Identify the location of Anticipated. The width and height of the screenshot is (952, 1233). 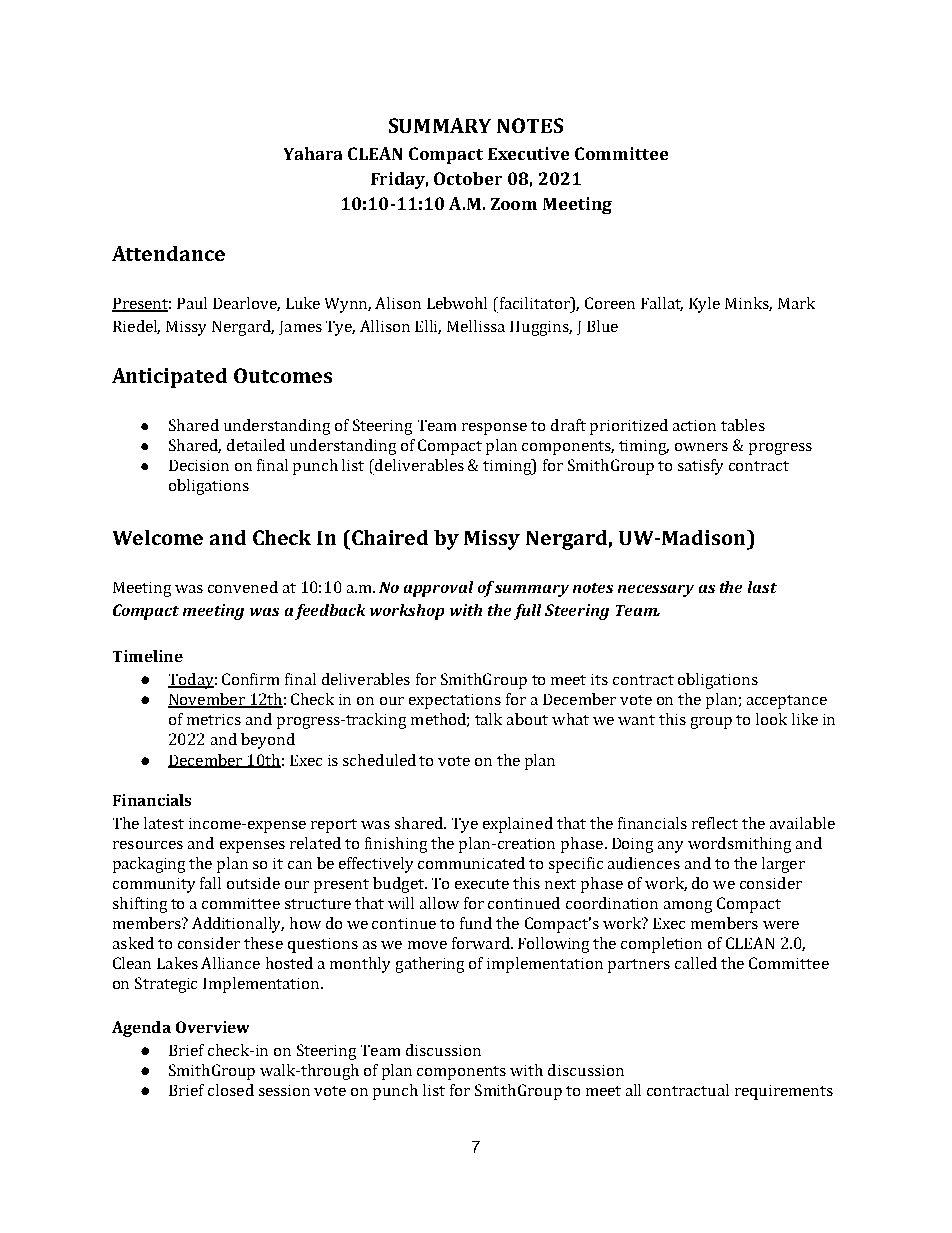
(169, 378).
